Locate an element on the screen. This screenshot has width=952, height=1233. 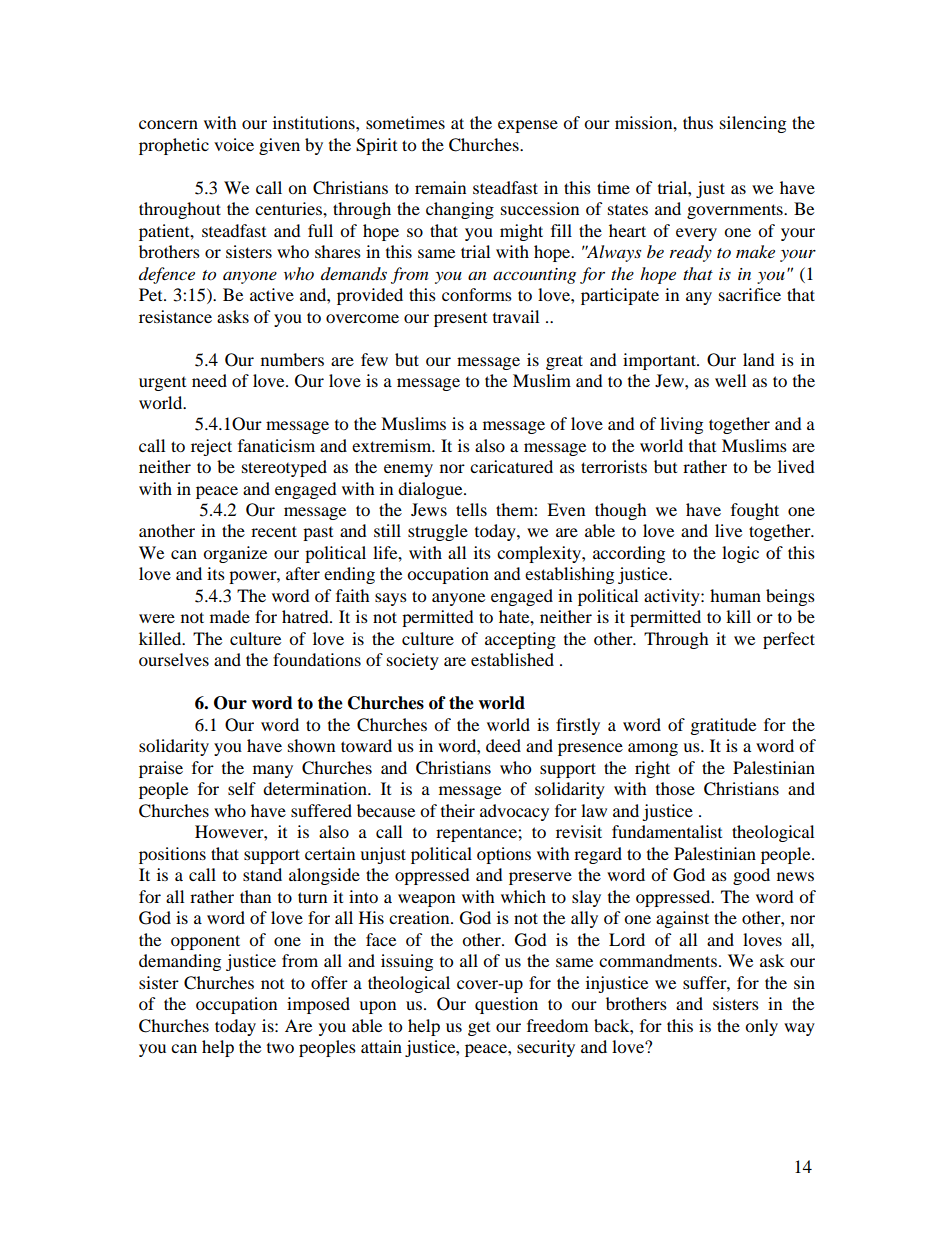
made is located at coordinates (230, 616).
